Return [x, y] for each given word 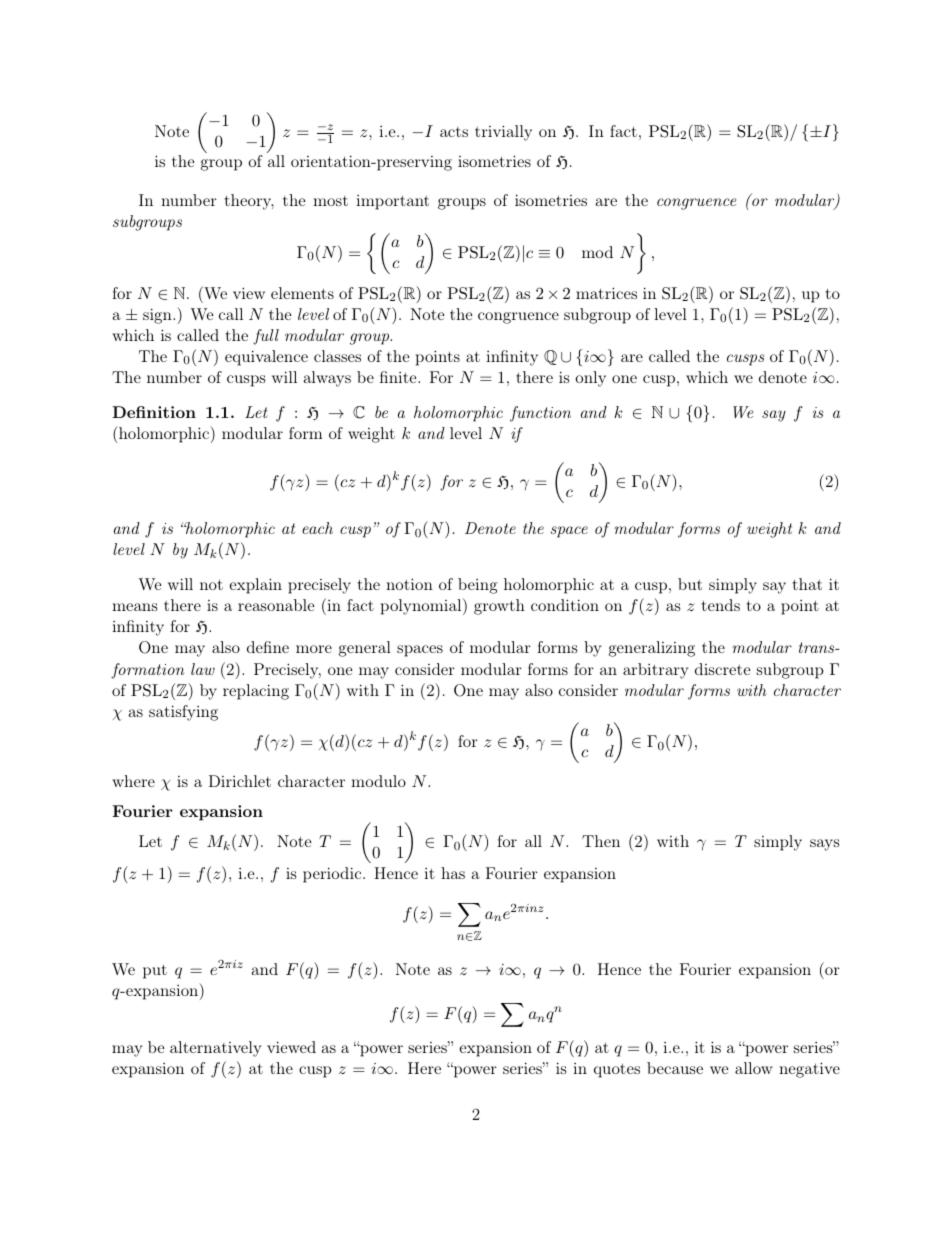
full [266, 337]
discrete [722, 669]
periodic [333, 875]
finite [399, 377]
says [824, 845]
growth [499, 607]
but [690, 584]
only [590, 379]
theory [249, 202]
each [317, 528]
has [453, 873]
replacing [256, 692]
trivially [503, 133]
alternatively [215, 1049]
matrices [606, 293]
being [477, 586]
